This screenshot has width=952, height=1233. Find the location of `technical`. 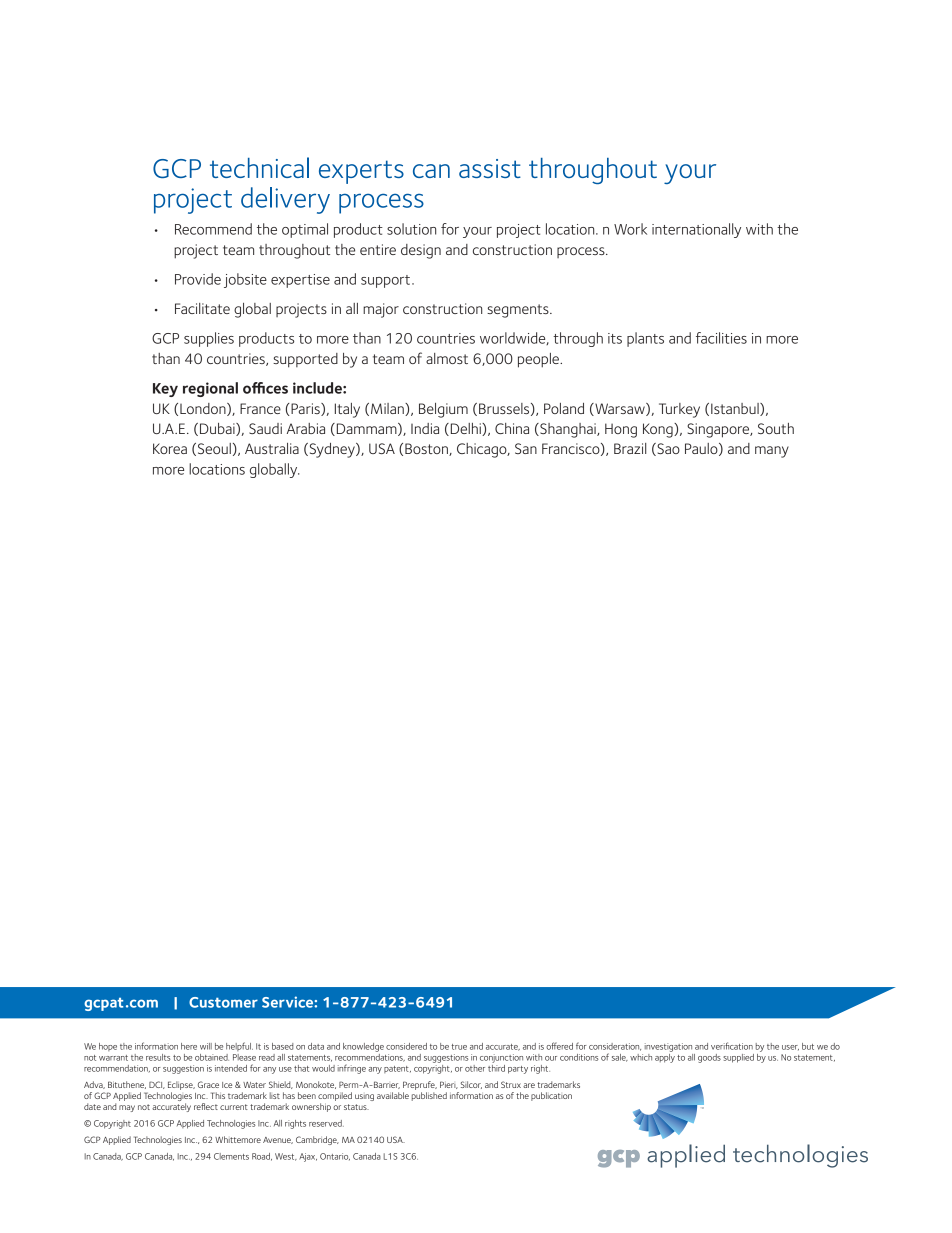

technical is located at coordinates (259, 167).
